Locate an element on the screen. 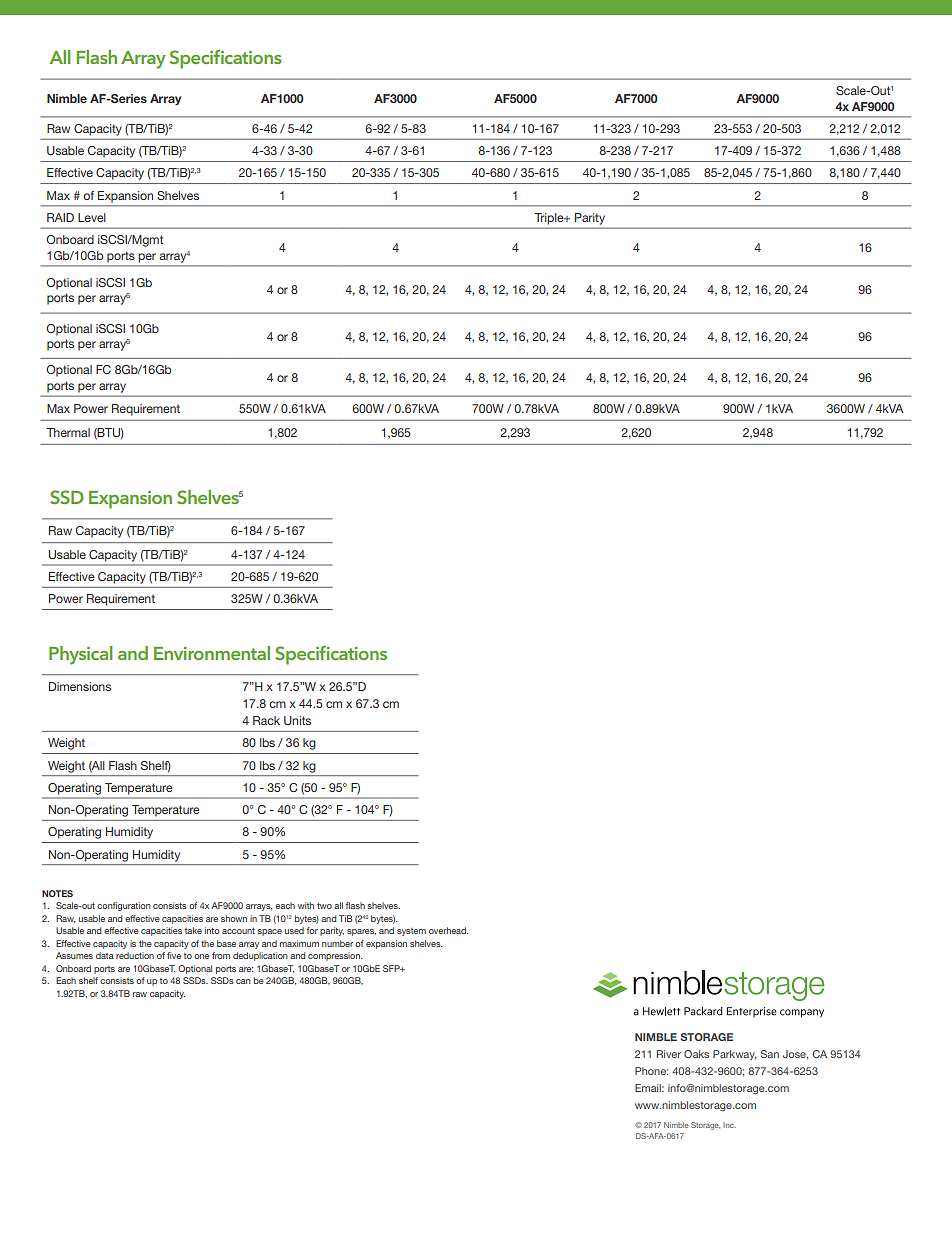  Inc is located at coordinates (729, 1125).
